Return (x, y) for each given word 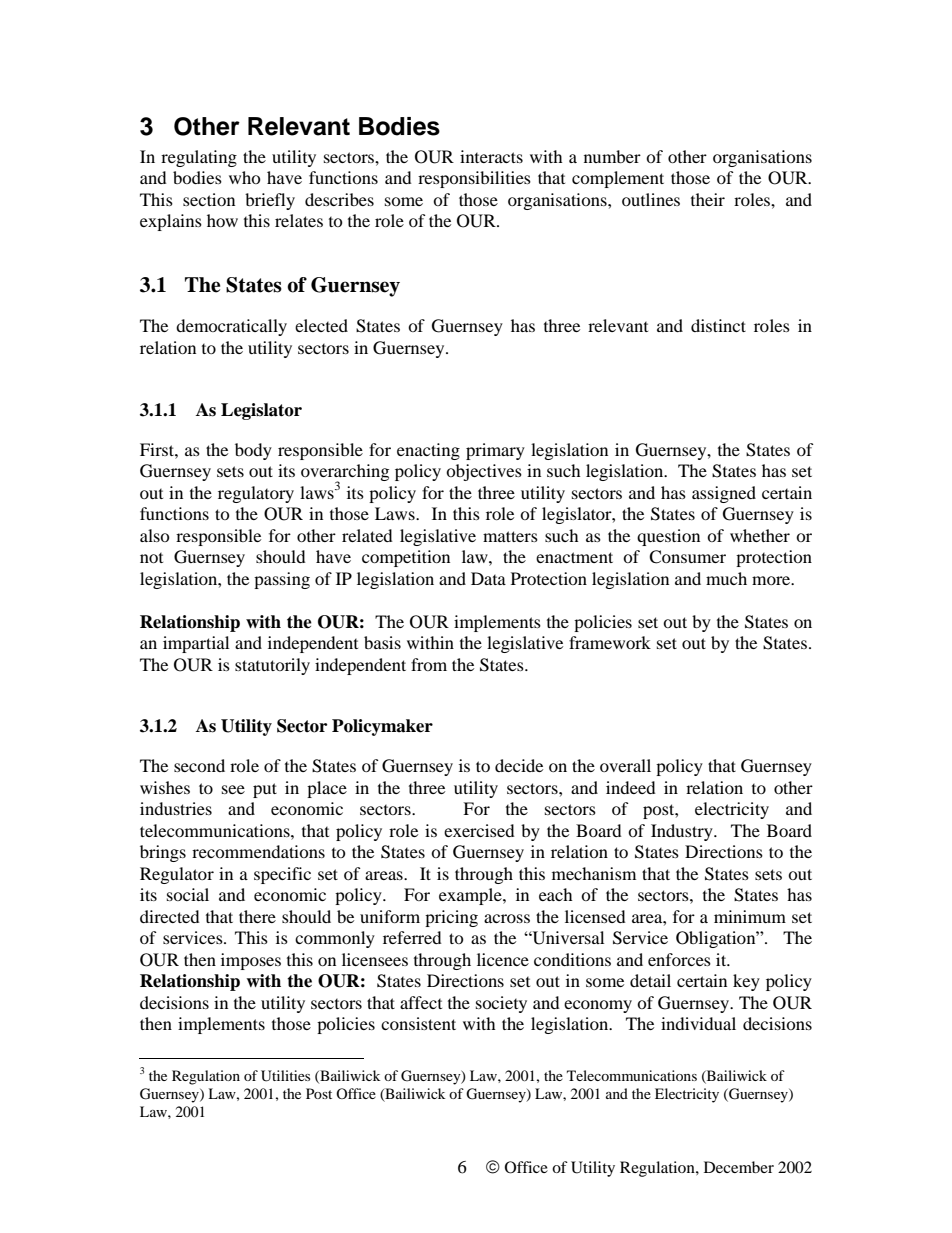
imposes (251, 961)
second (199, 765)
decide (519, 765)
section (209, 199)
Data (488, 578)
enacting (428, 451)
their (708, 199)
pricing (451, 918)
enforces (679, 959)
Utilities (285, 1076)
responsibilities (474, 179)
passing (282, 580)
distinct (718, 325)
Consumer (687, 557)
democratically (231, 327)
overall (625, 765)
